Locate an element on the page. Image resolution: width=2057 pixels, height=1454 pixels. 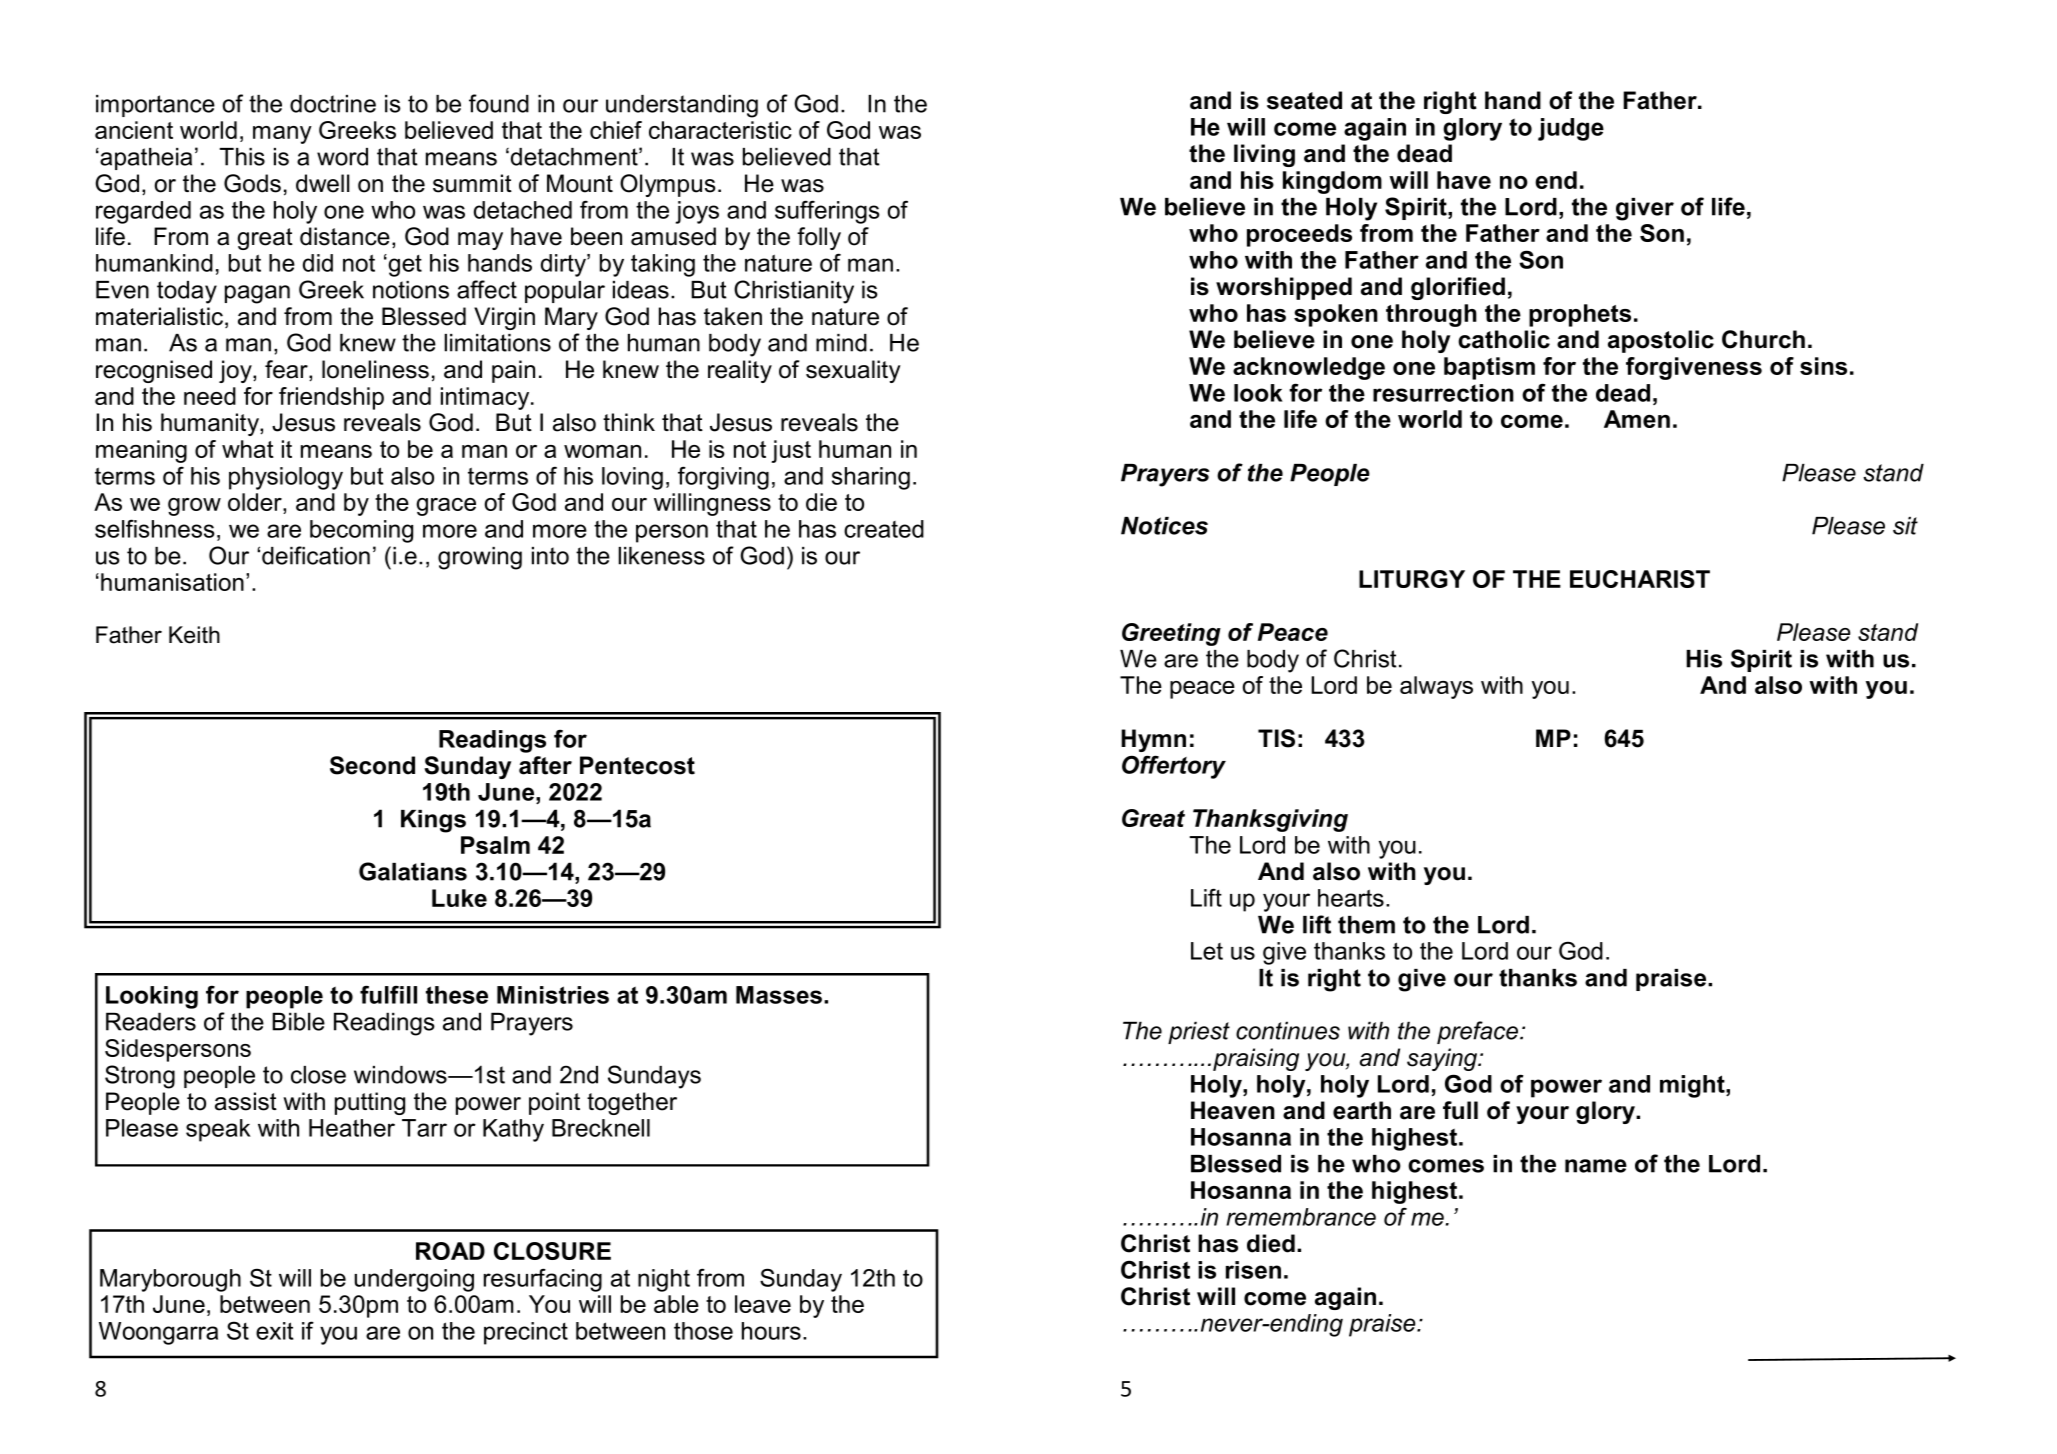
Second is located at coordinates (372, 765).
